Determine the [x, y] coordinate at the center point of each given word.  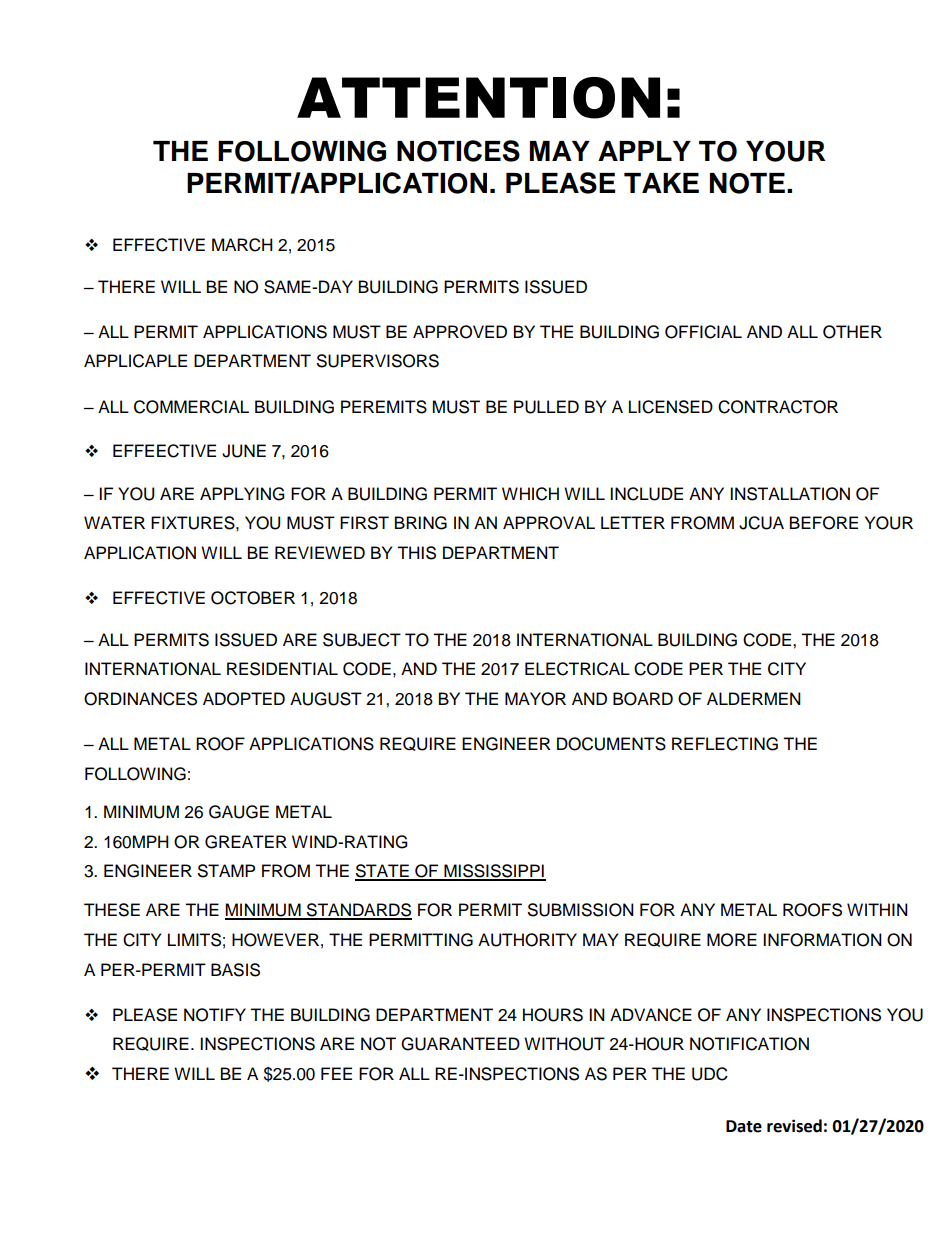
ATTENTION [478, 98]
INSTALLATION [790, 494]
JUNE [244, 451]
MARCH [242, 245]
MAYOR [535, 699]
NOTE [747, 183]
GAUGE [239, 812]
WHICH [530, 494]
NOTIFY [215, 1015]
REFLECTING [725, 744]
